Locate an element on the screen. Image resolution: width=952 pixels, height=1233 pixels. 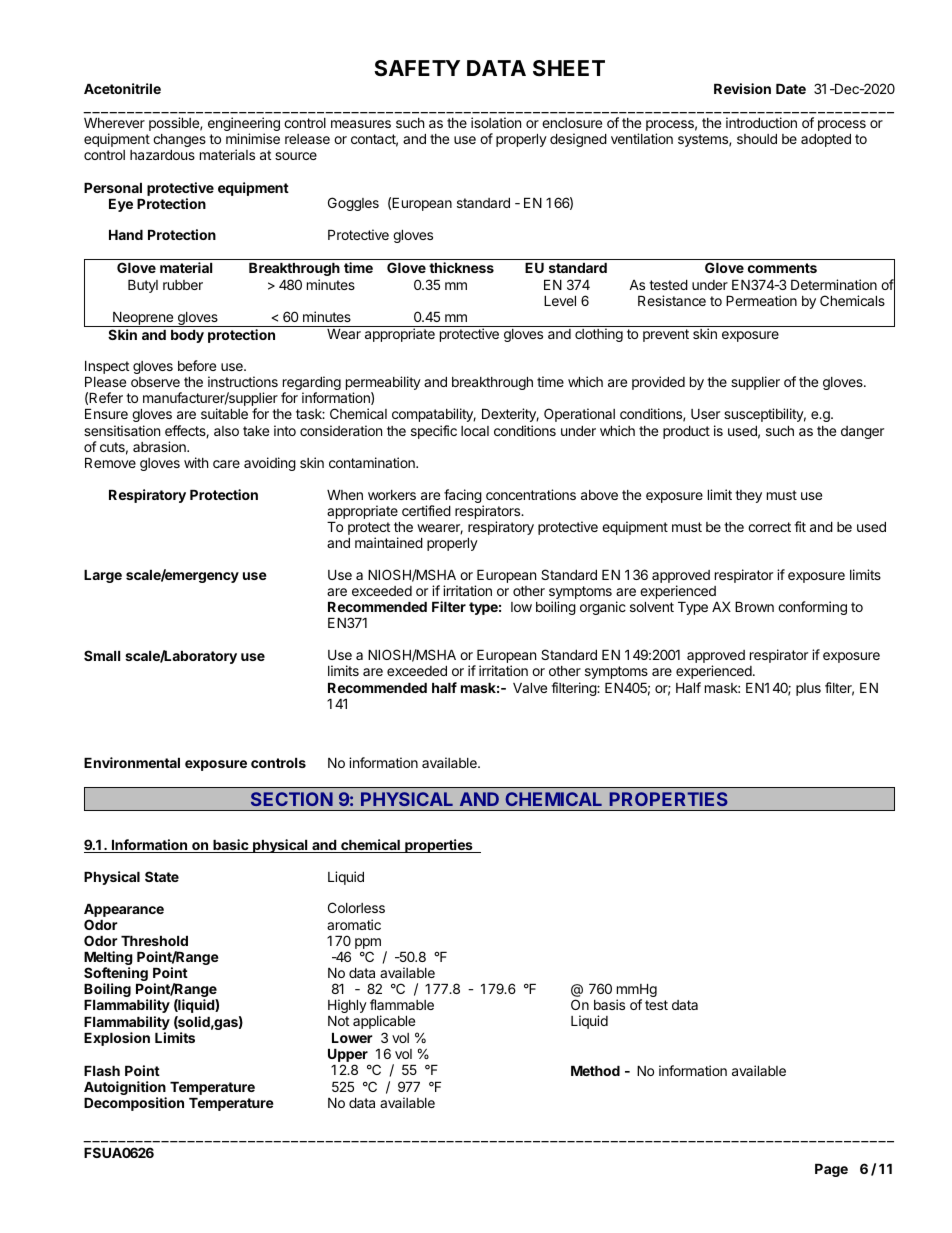
Brown is located at coordinates (754, 607).
